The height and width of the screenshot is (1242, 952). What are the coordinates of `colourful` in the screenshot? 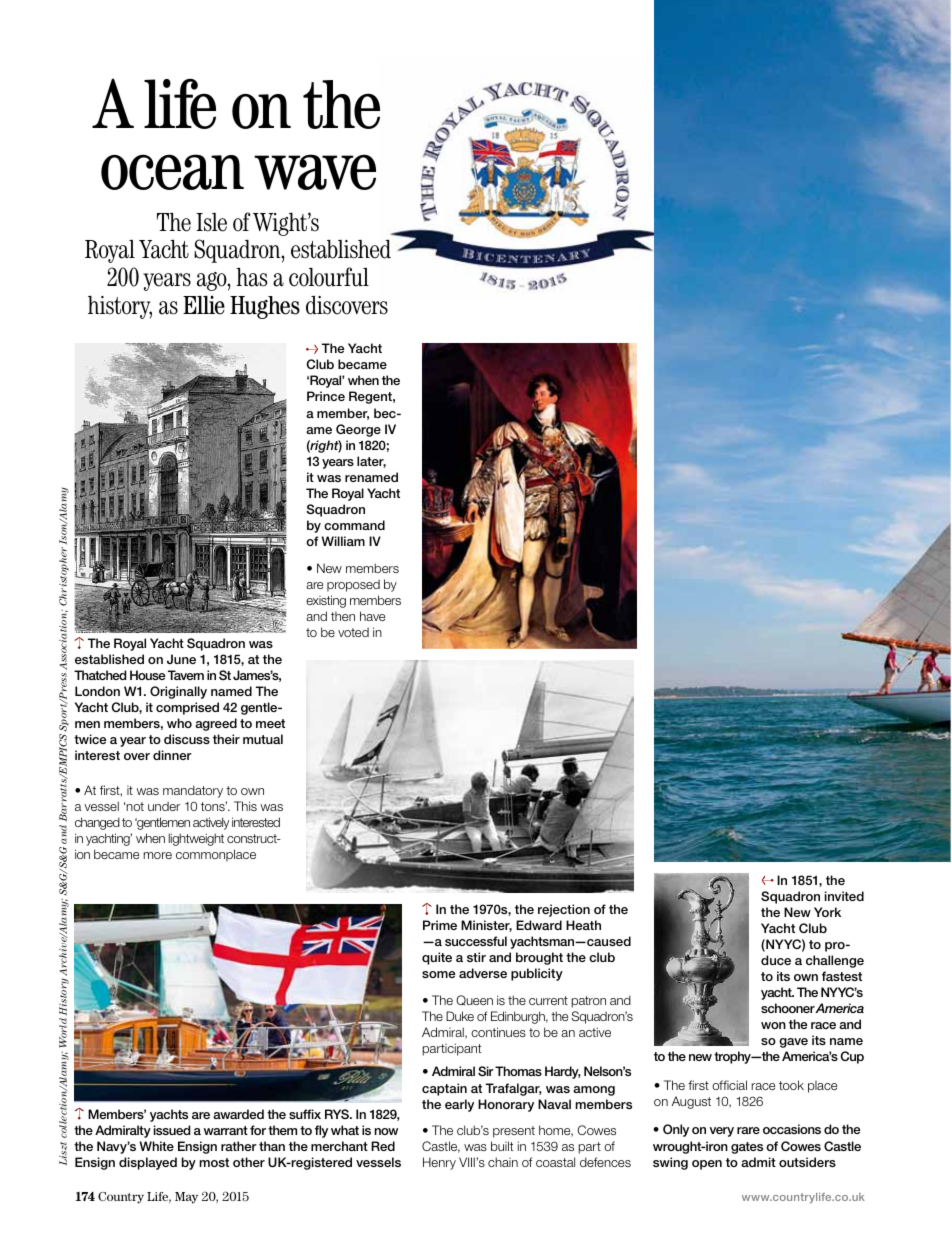 It's located at (329, 277).
